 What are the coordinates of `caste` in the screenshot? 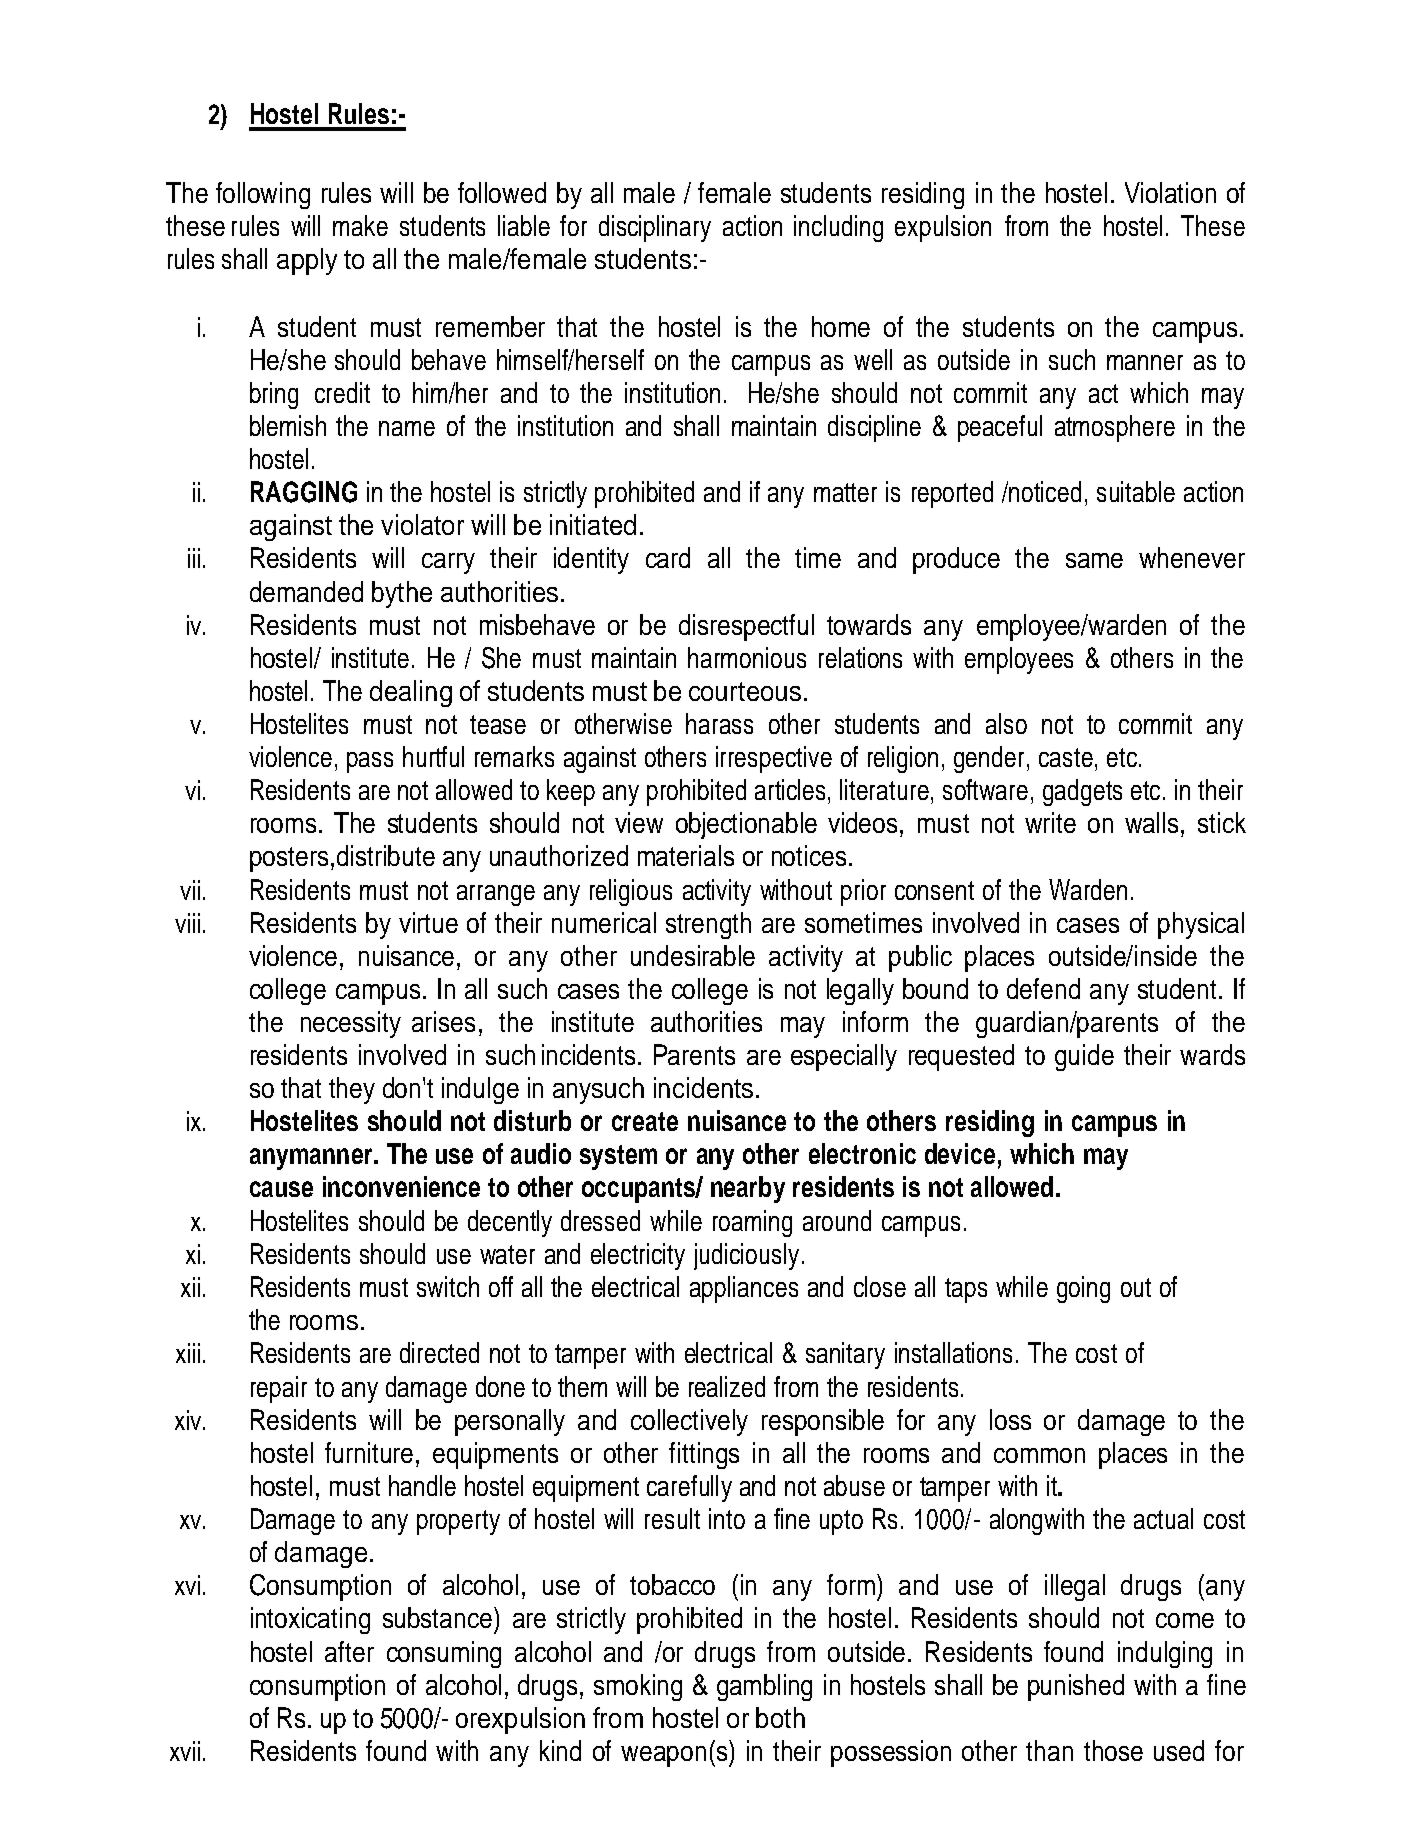 It's located at (1066, 757).
